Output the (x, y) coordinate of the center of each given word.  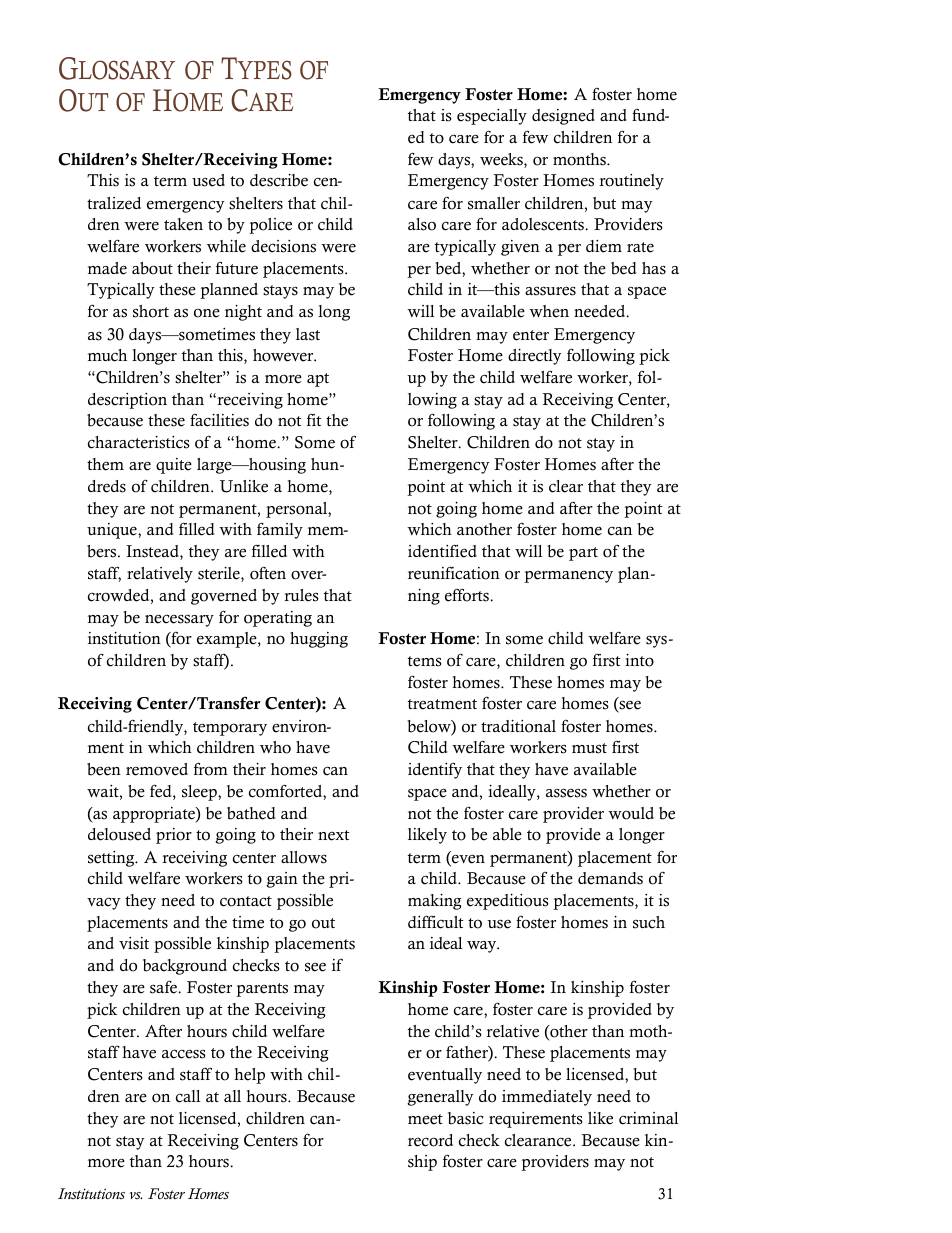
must (589, 748)
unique (113, 531)
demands (610, 878)
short (151, 311)
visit (134, 943)
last (308, 334)
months (580, 159)
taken (183, 224)
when (549, 311)
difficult (436, 922)
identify (435, 770)
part (583, 554)
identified (442, 551)
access (184, 1054)
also (422, 224)
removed (157, 769)
